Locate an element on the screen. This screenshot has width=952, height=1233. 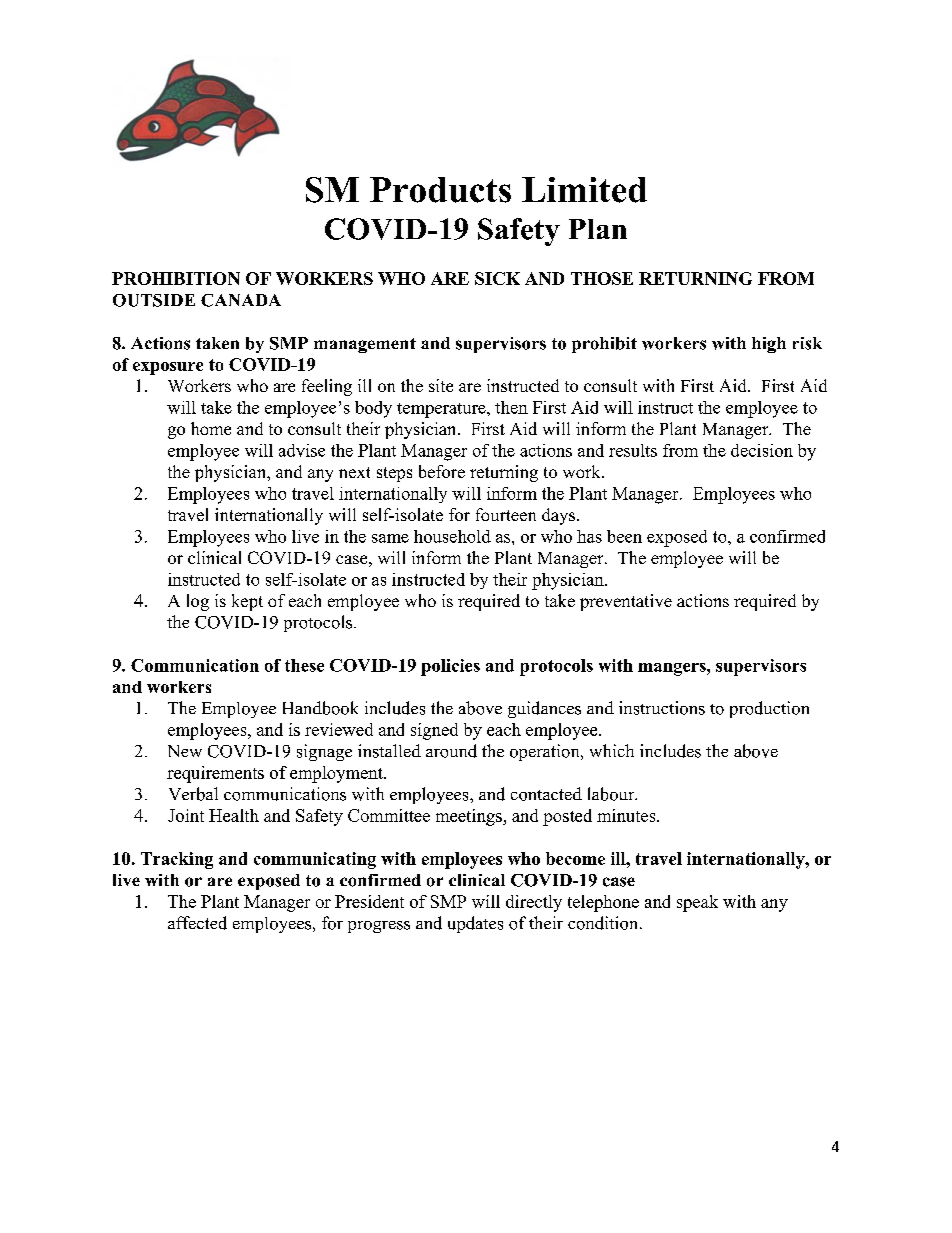
CANADA is located at coordinates (241, 300).
